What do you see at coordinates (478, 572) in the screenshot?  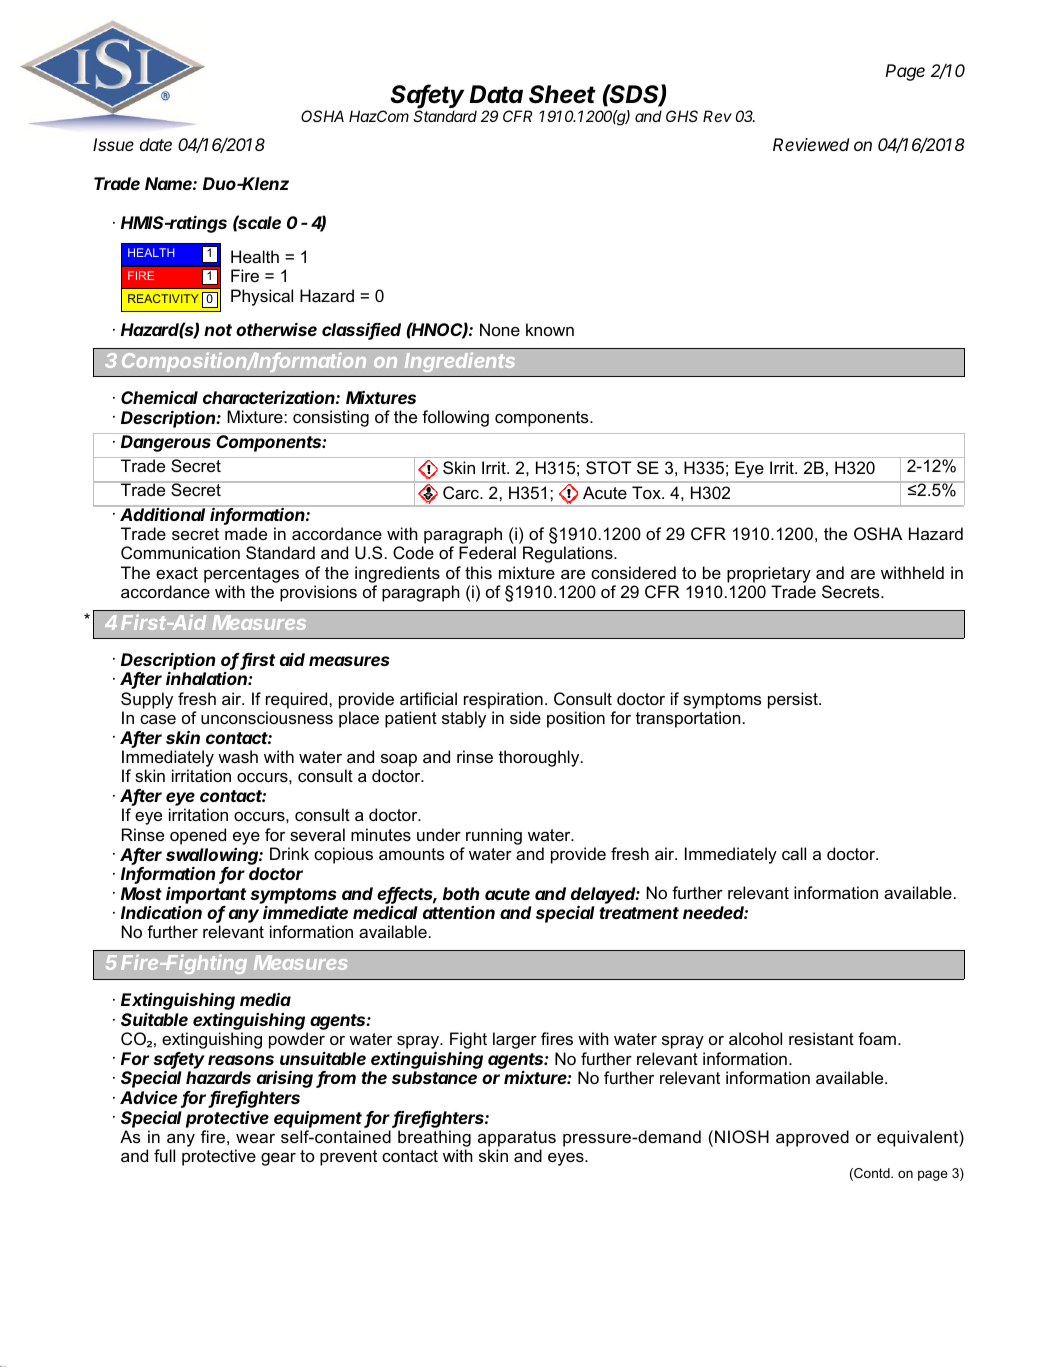 I see `this` at bounding box center [478, 572].
